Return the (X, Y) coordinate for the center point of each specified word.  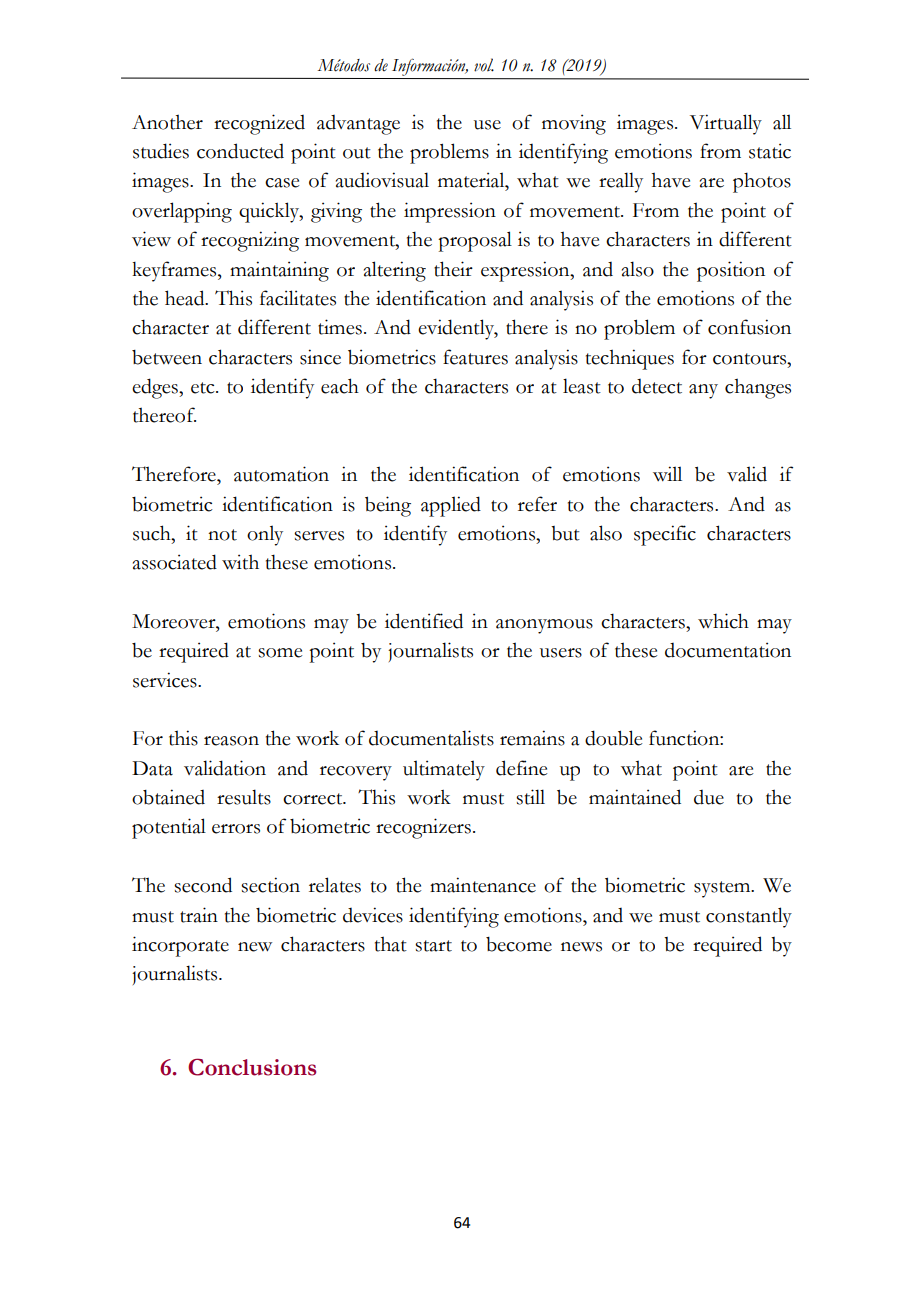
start (433, 946)
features (475, 357)
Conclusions (252, 1067)
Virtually (726, 124)
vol (484, 65)
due (709, 797)
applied (451, 506)
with (240, 562)
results (244, 797)
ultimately (444, 770)
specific (665, 535)
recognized (259, 124)
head (186, 298)
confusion (749, 327)
